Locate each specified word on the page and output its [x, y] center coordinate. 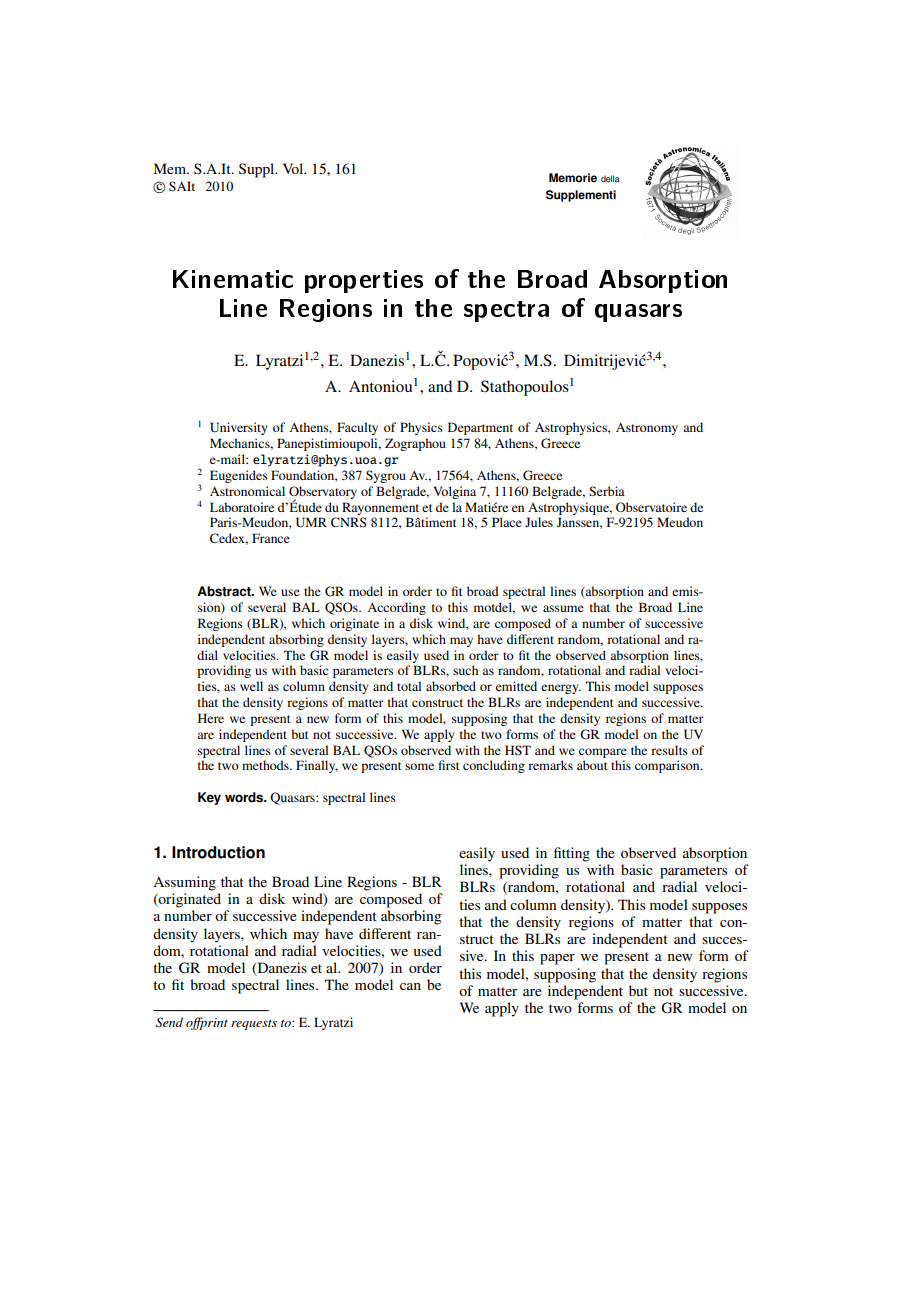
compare [603, 753]
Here [211, 718]
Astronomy [647, 429]
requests [254, 1024]
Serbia [607, 491]
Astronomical [247, 491]
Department [480, 428]
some [419, 766]
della [610, 178]
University [238, 428]
